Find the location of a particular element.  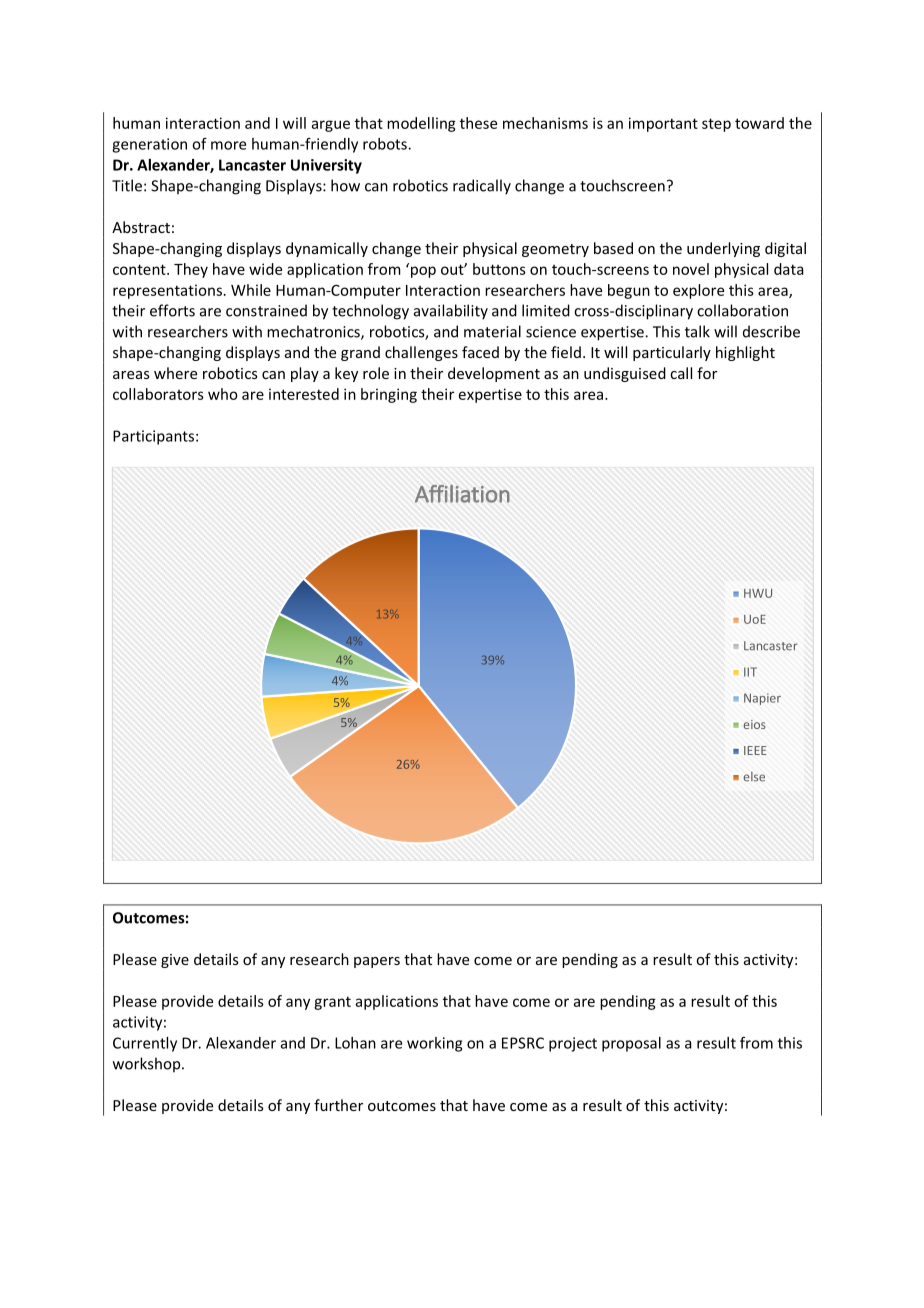

Participants is located at coordinates (153, 437).
